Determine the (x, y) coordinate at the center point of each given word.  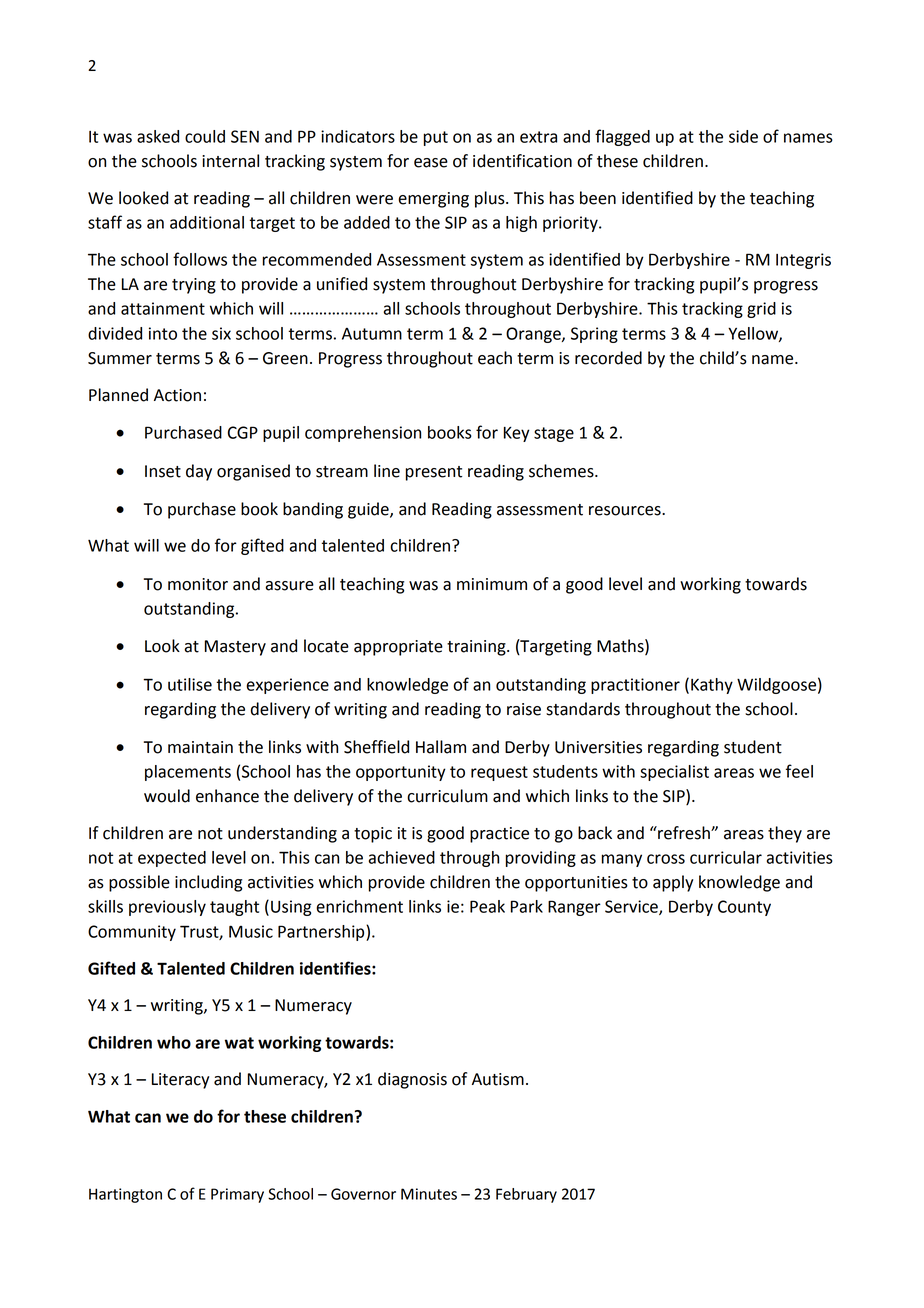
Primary (237, 1195)
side (743, 136)
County (744, 908)
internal (230, 161)
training (477, 648)
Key (517, 434)
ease (431, 163)
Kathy (712, 686)
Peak (487, 906)
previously (167, 908)
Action (177, 395)
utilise (190, 684)
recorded (608, 358)
